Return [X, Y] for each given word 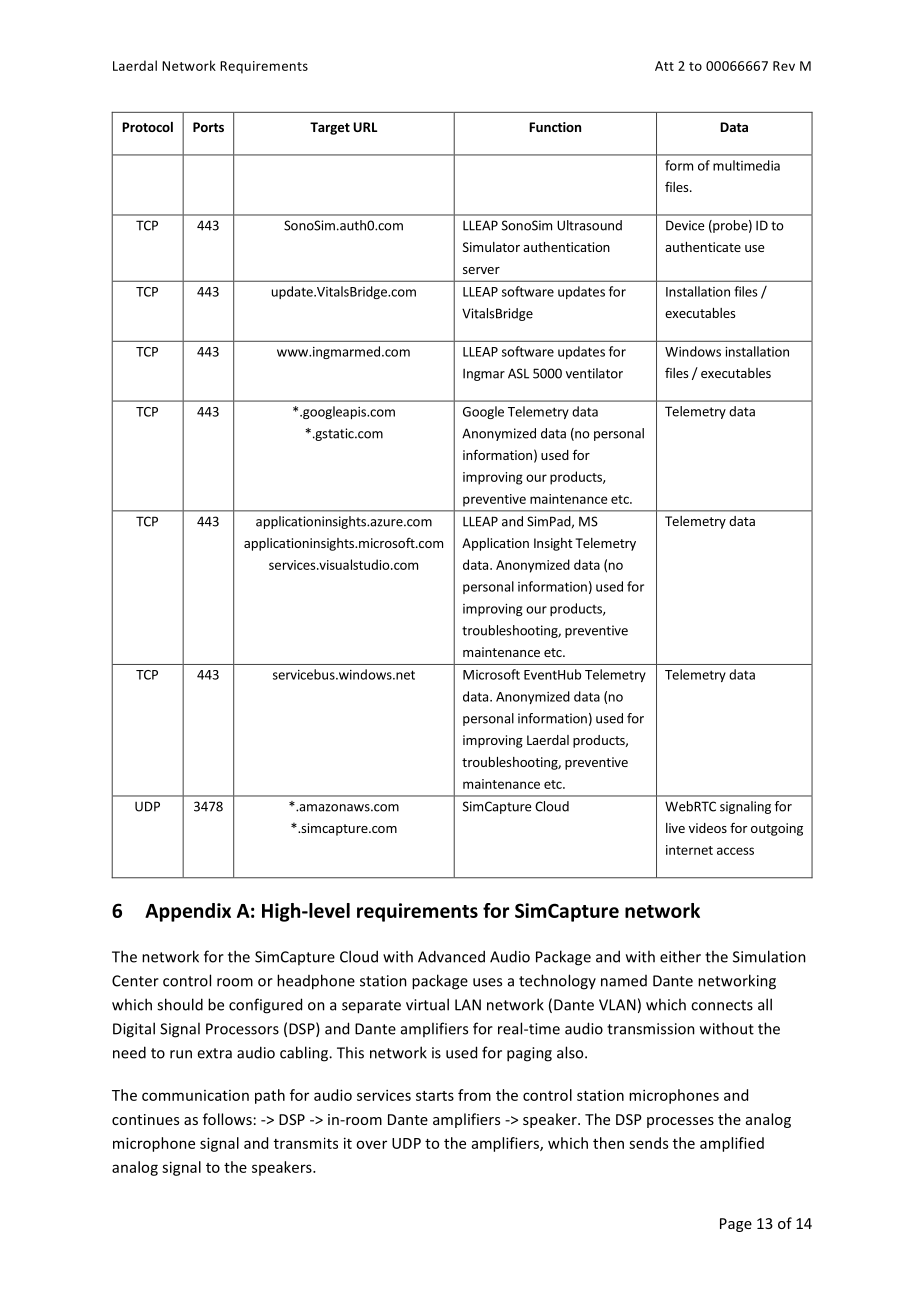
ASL [518, 373]
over [371, 1144]
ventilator [594, 373]
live [675, 828]
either [680, 956]
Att [664, 66]
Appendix [188, 912]
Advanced [451, 956]
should [180, 1004]
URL [365, 127]
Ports [208, 127]
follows [227, 1119]
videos [708, 828]
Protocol [147, 127]
